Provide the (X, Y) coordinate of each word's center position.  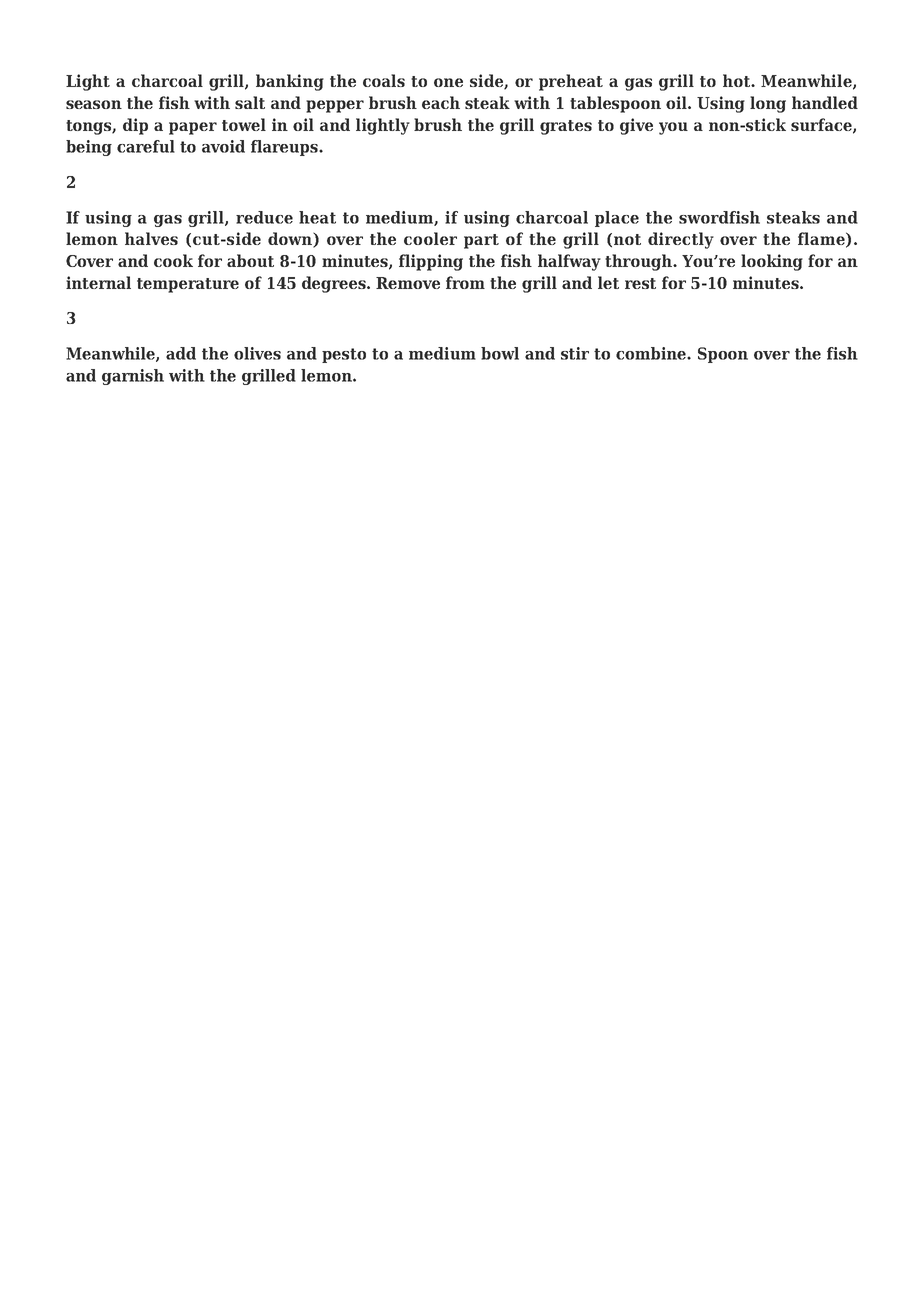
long (768, 104)
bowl (500, 353)
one (448, 82)
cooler (430, 238)
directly (681, 240)
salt (250, 102)
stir (575, 353)
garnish (133, 377)
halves (151, 238)
